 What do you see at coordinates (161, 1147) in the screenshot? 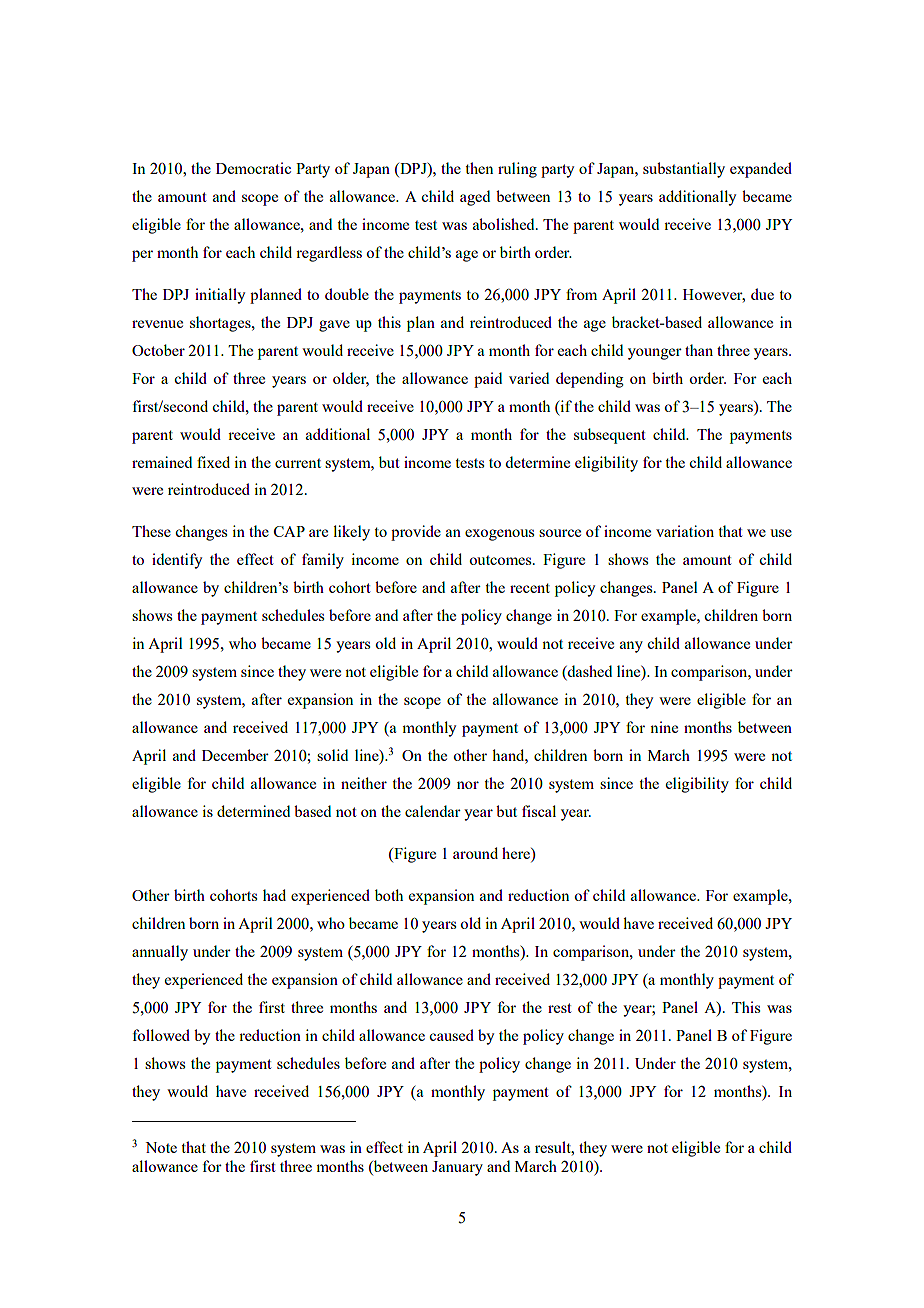
I see `Note` at bounding box center [161, 1147].
